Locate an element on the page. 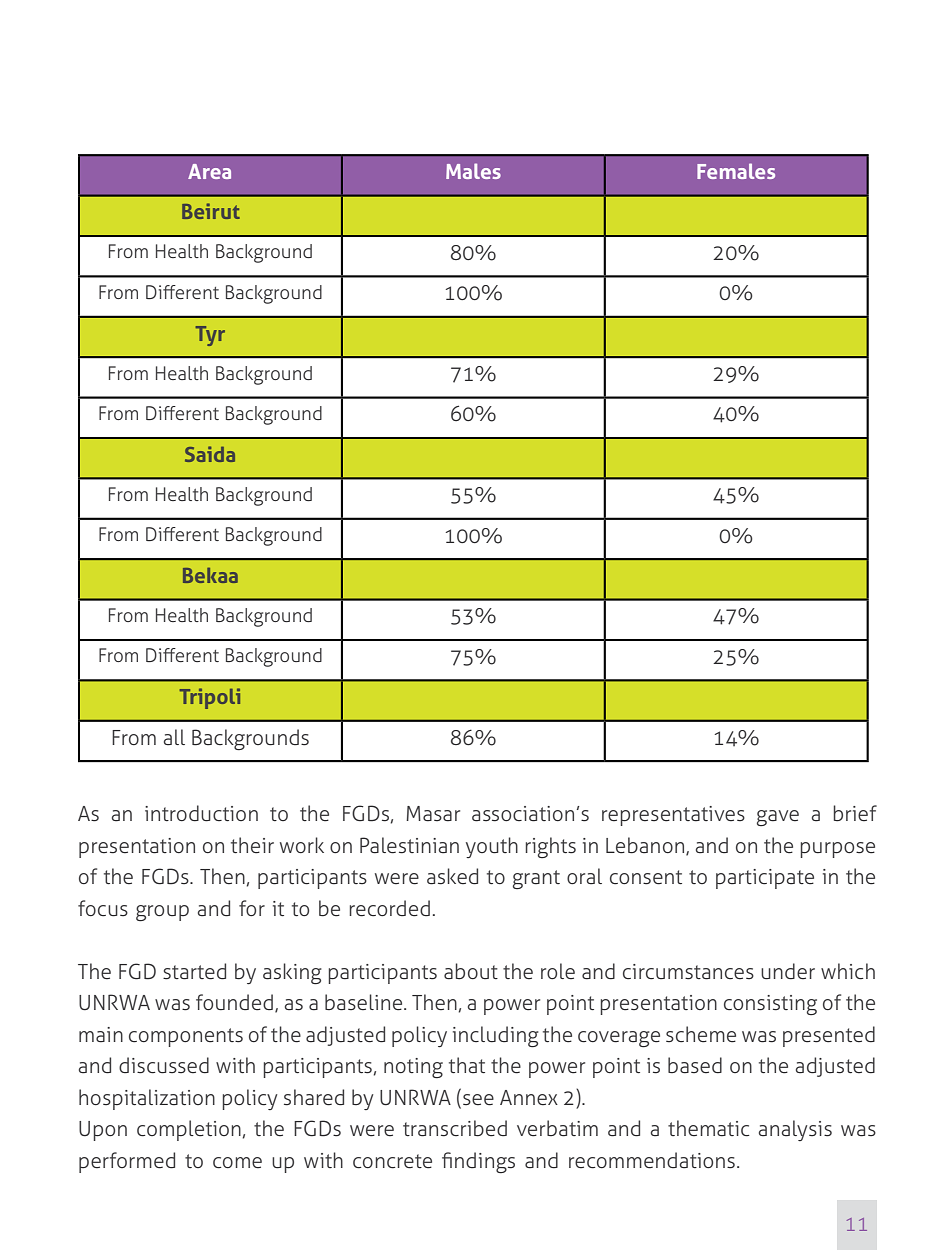 The image size is (952, 1250). Tyr is located at coordinates (210, 336).
